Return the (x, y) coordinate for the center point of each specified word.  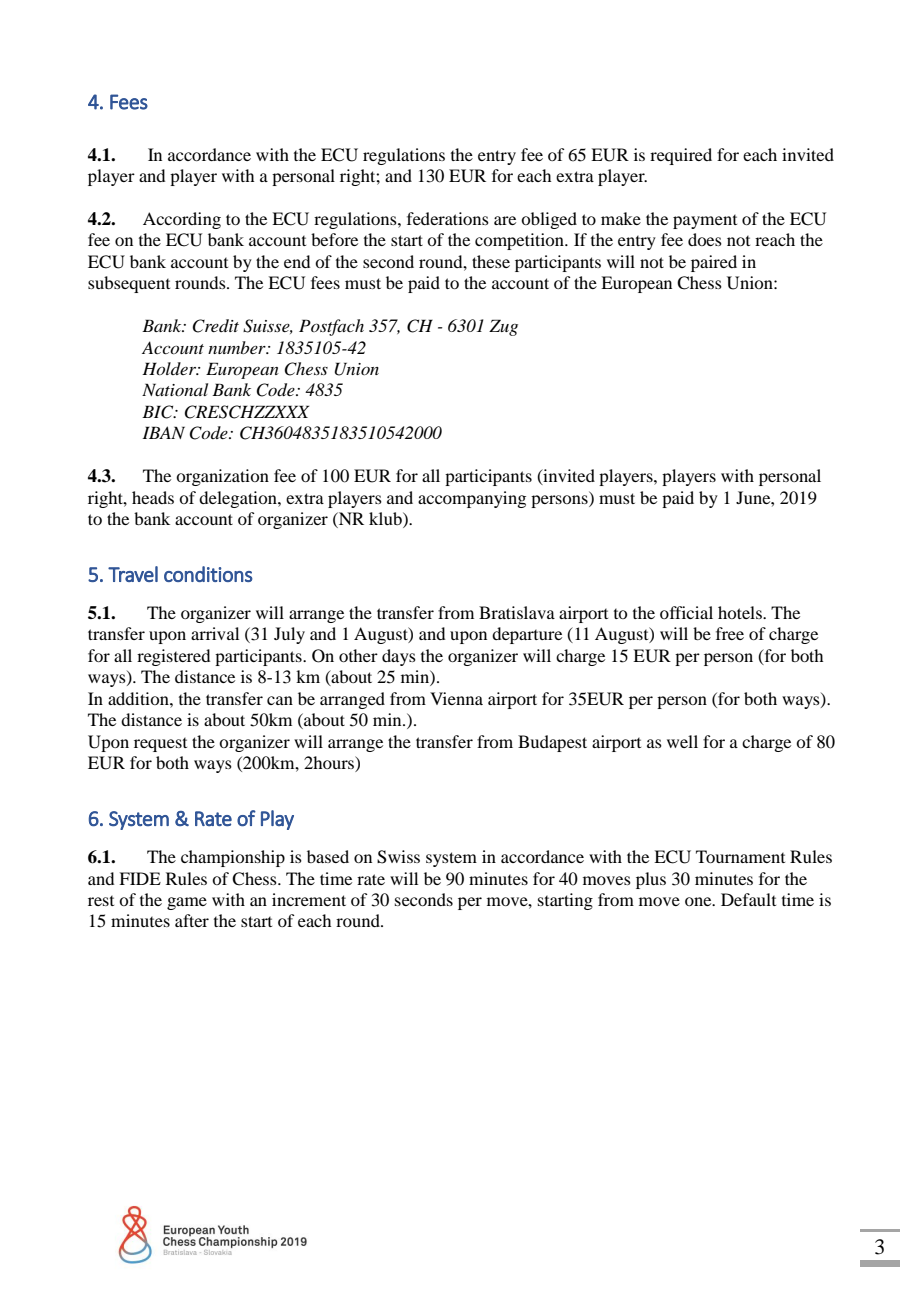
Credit (215, 326)
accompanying (472, 499)
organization (222, 477)
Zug (503, 327)
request (160, 745)
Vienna (456, 698)
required (681, 156)
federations (448, 218)
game (187, 903)
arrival (215, 633)
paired (714, 263)
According (182, 220)
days (399, 657)
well (682, 741)
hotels (741, 612)
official (686, 612)
